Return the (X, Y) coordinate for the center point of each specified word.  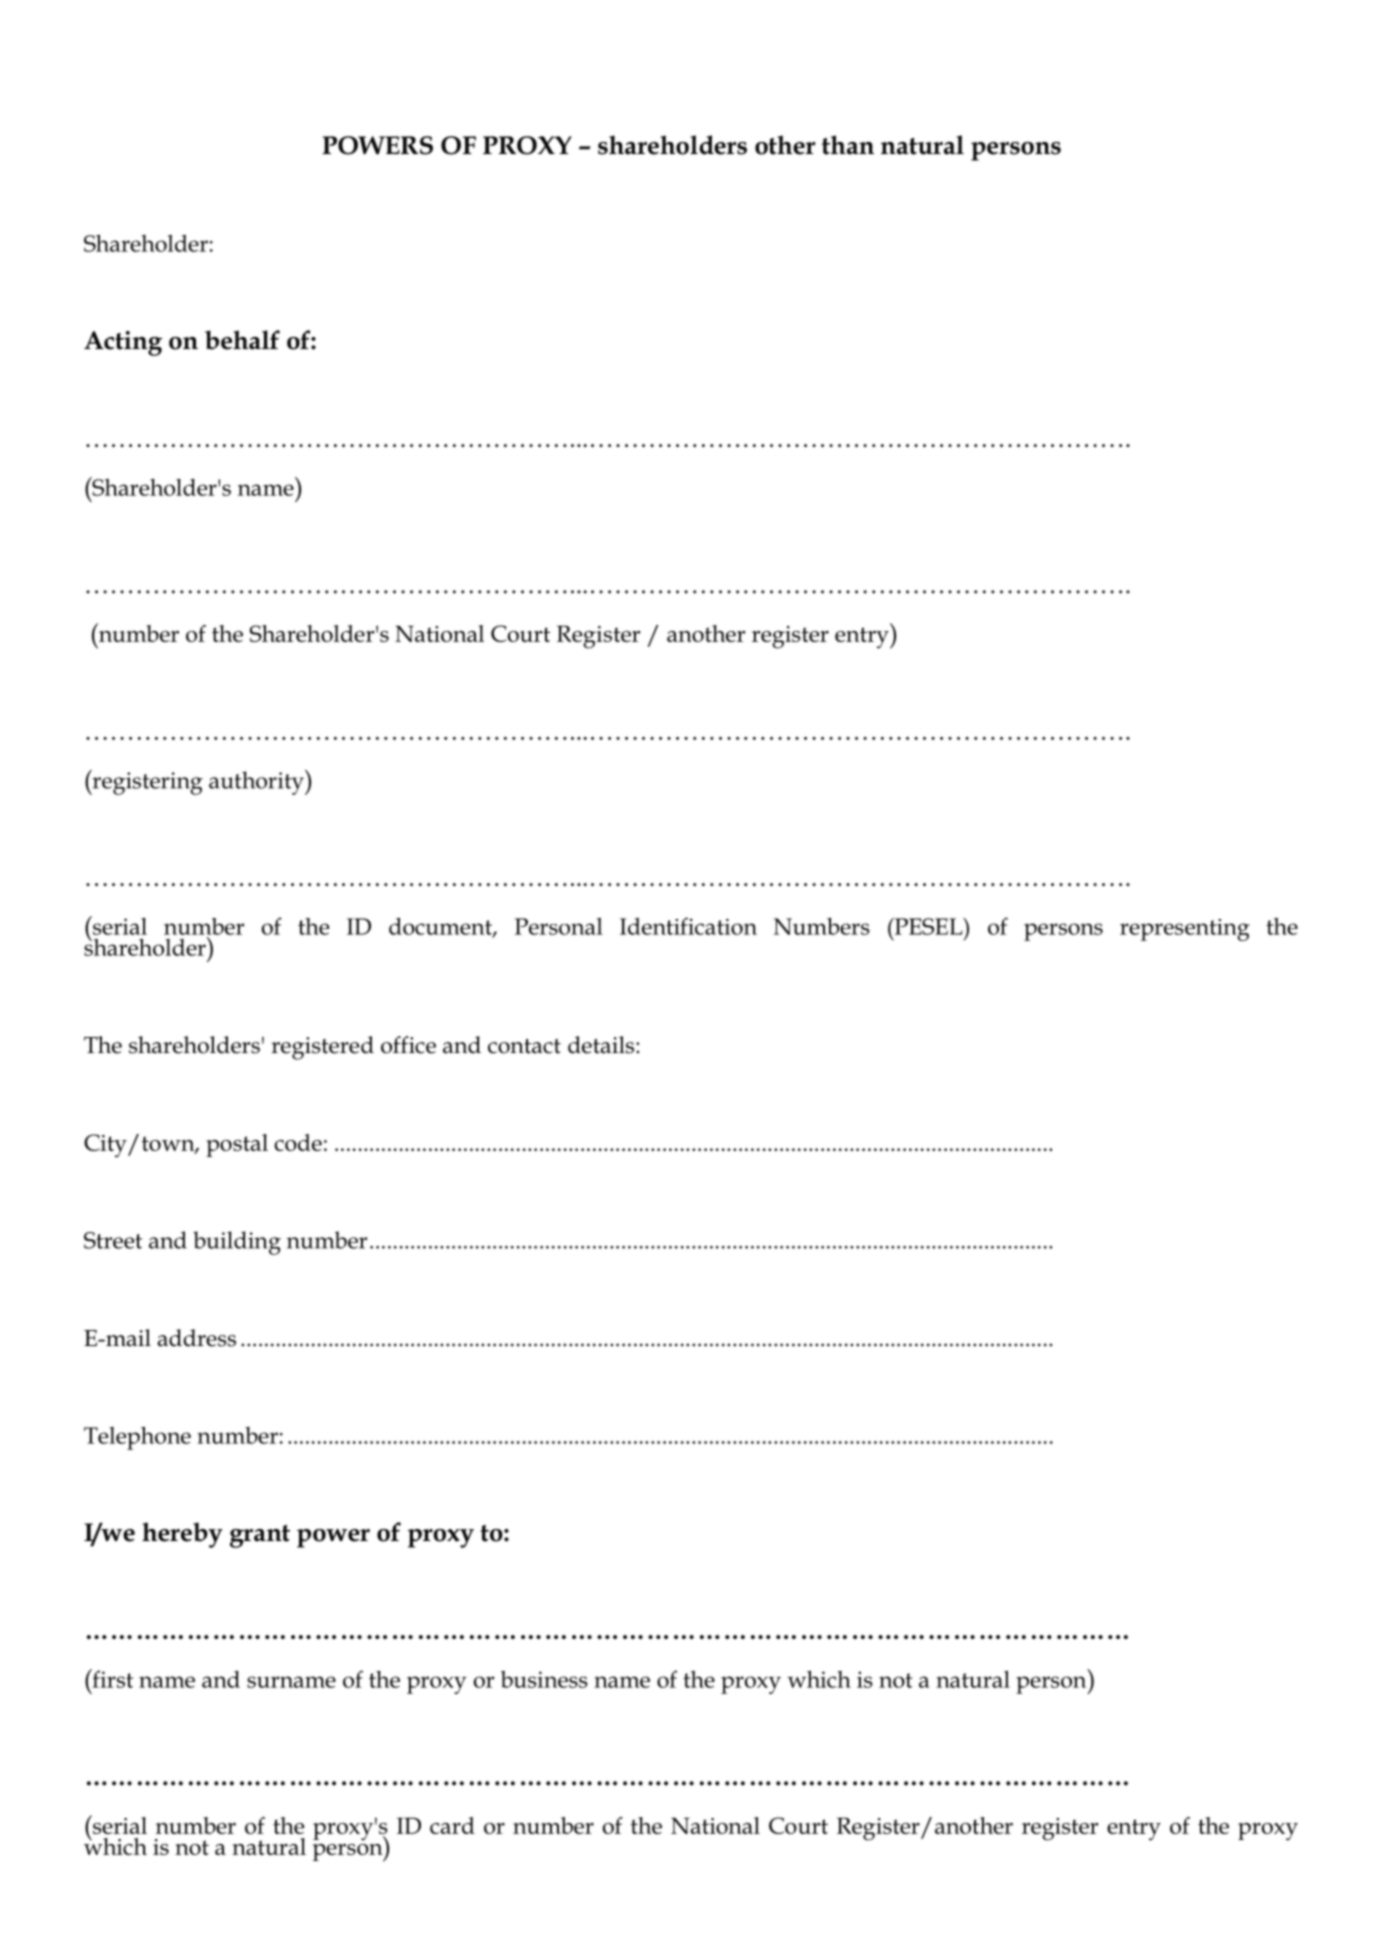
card (452, 1825)
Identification (688, 926)
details (602, 1045)
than (848, 145)
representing (1185, 930)
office (408, 1045)
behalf (242, 340)
